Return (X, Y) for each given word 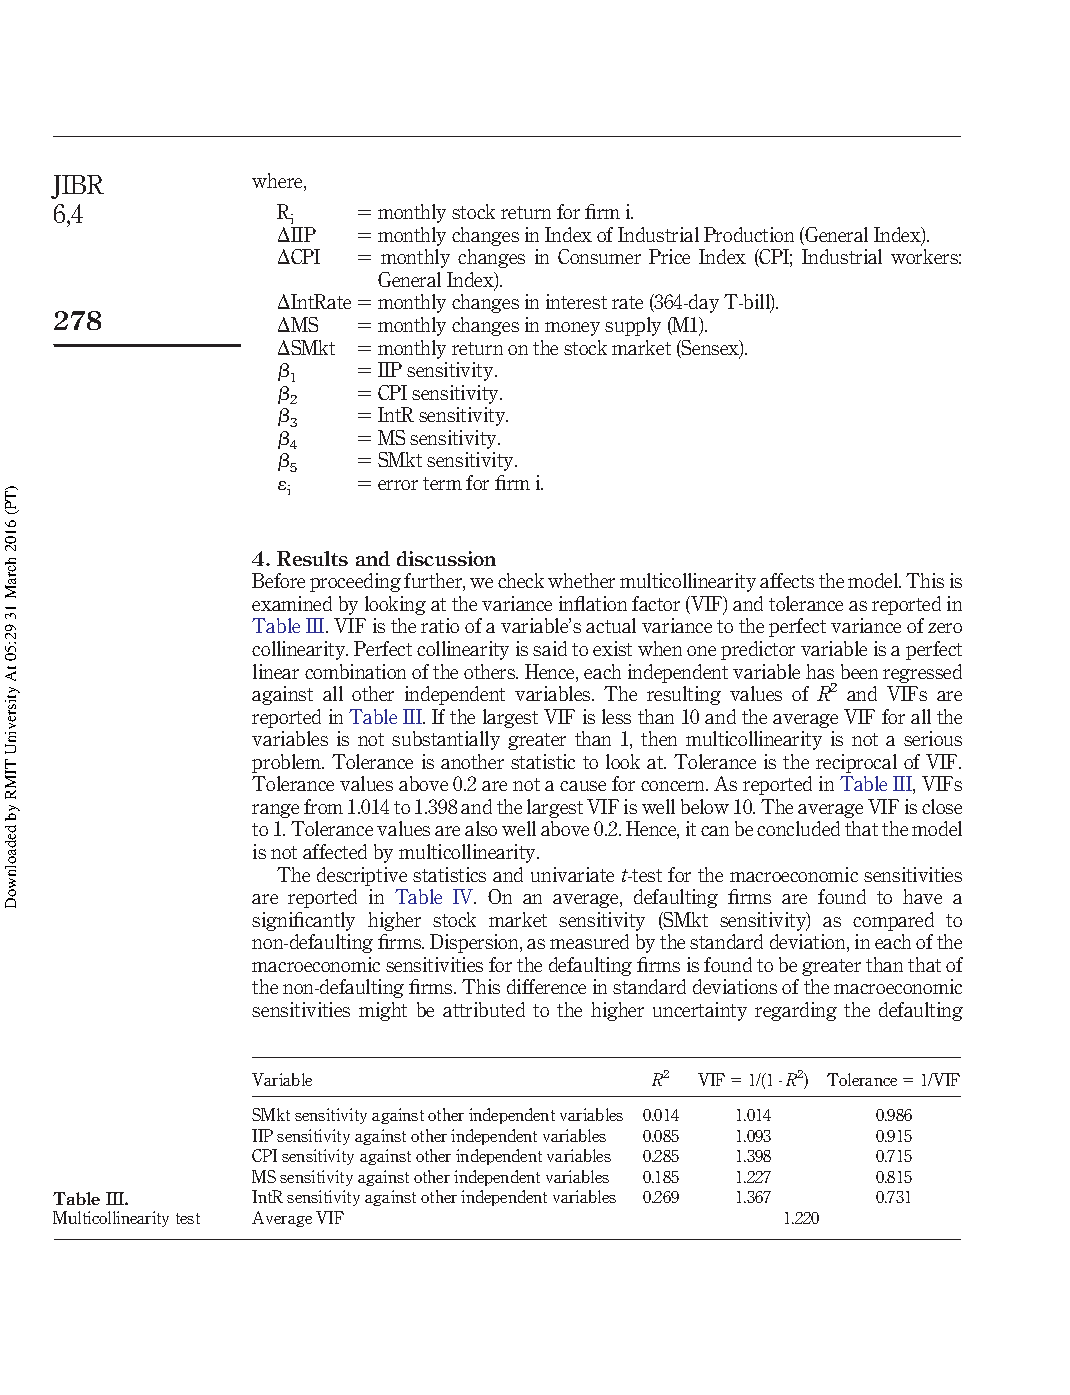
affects (787, 580)
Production (749, 234)
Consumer (599, 256)
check (521, 580)
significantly (303, 921)
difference (546, 986)
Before (278, 580)
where (278, 182)
